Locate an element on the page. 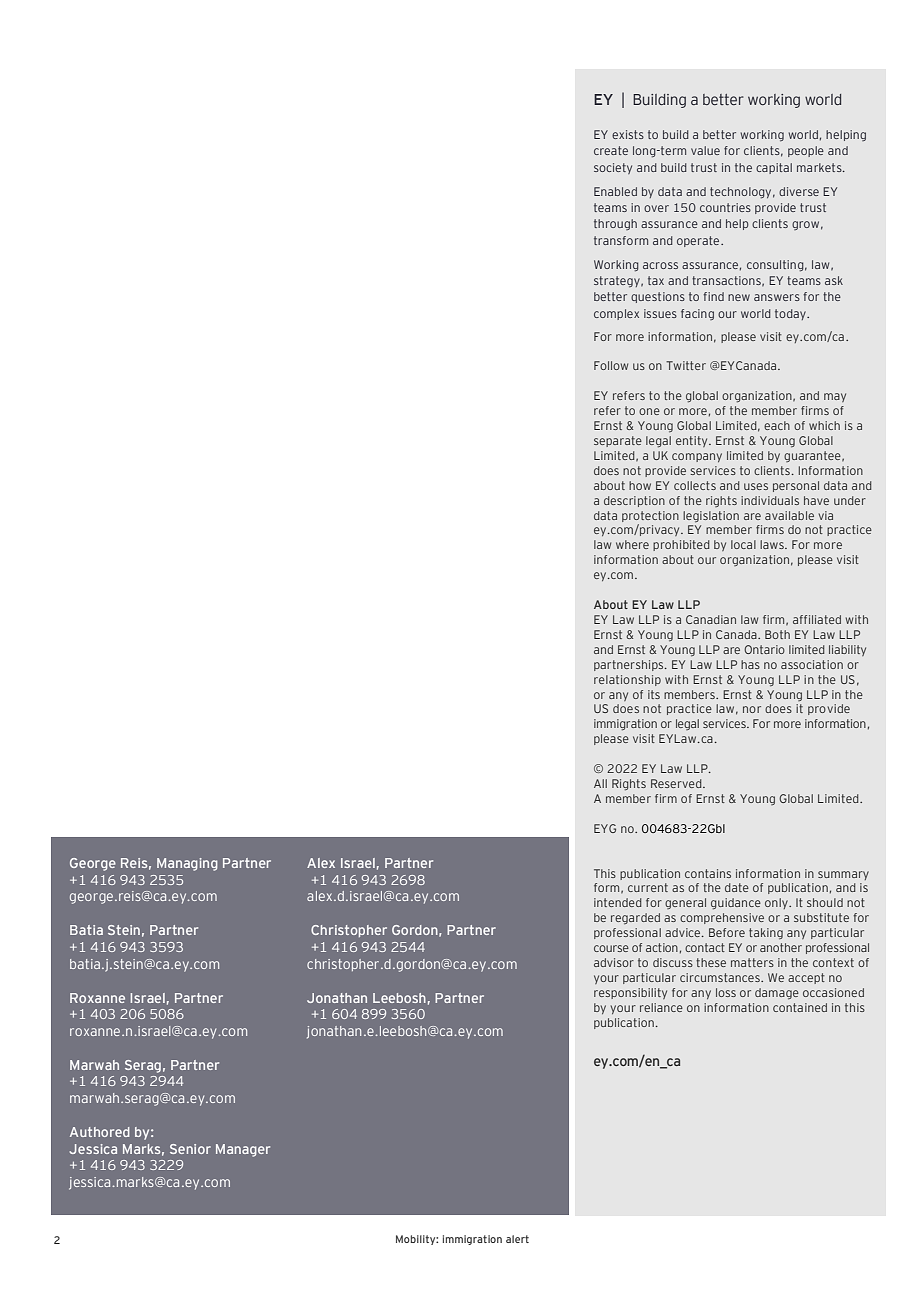  relationship is located at coordinates (627, 680).
